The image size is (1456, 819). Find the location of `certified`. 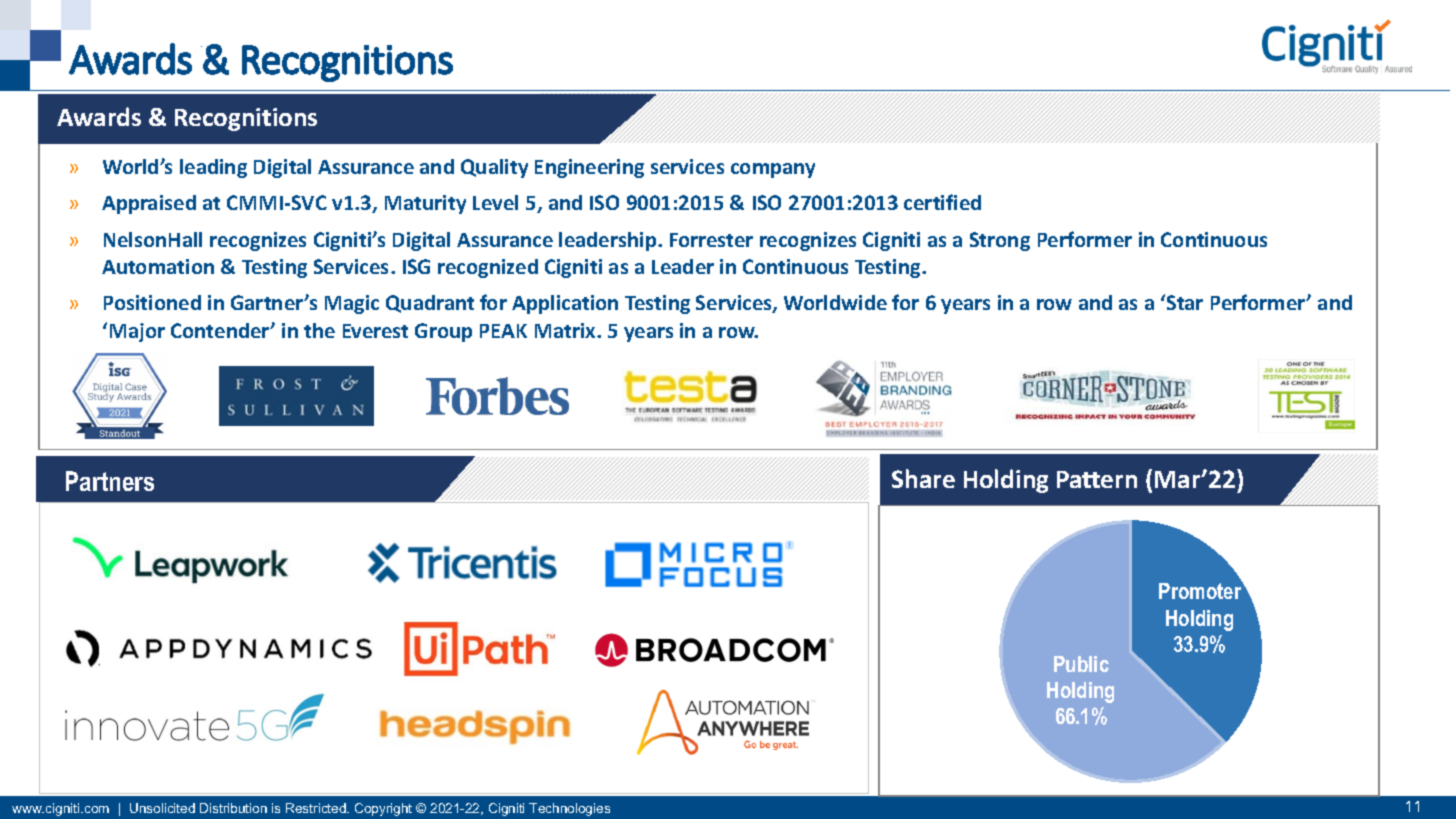

certified is located at coordinates (942, 202).
